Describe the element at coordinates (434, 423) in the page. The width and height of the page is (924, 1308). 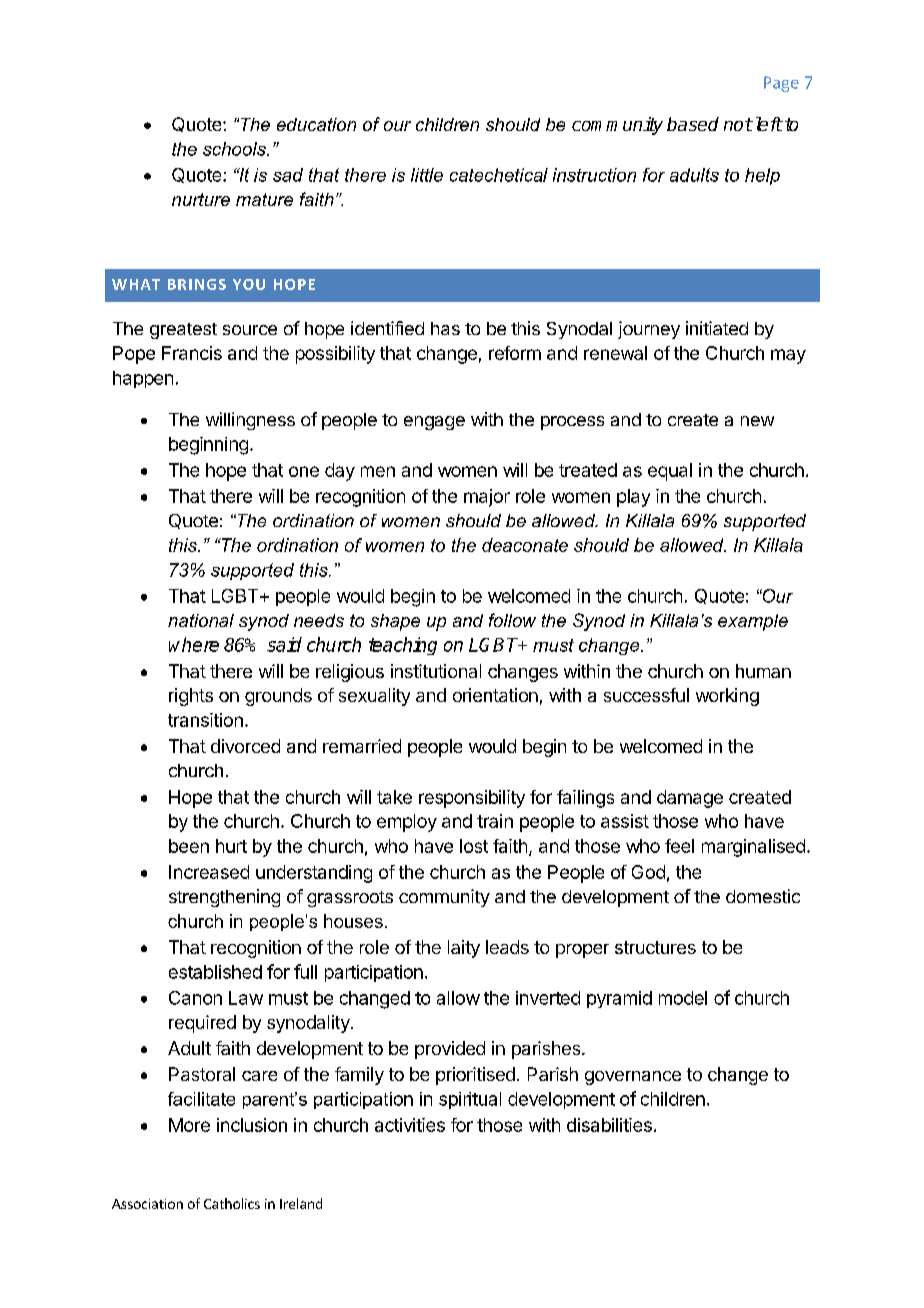
I see `engage` at that location.
